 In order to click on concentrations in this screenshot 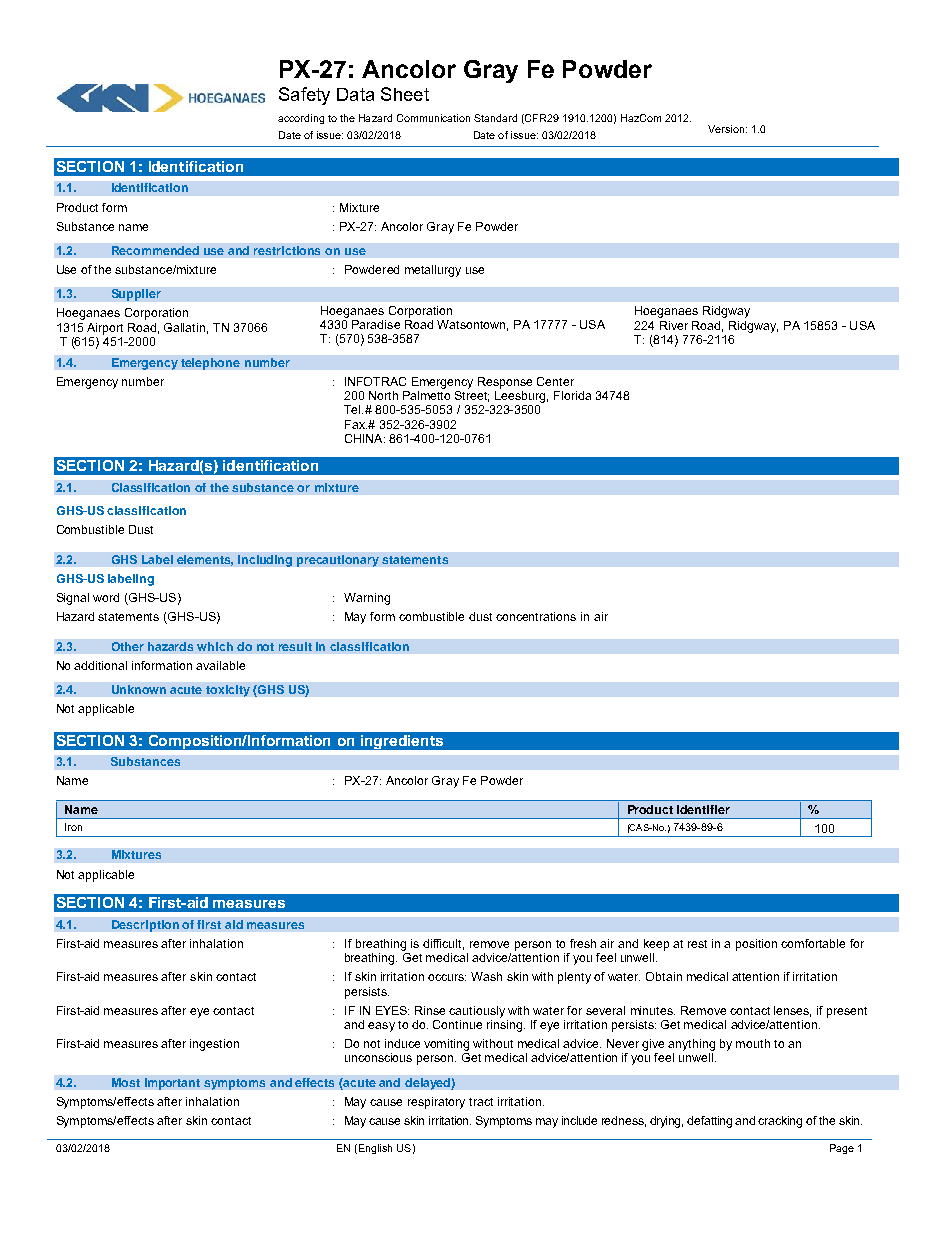, I will do `click(536, 616)`.
